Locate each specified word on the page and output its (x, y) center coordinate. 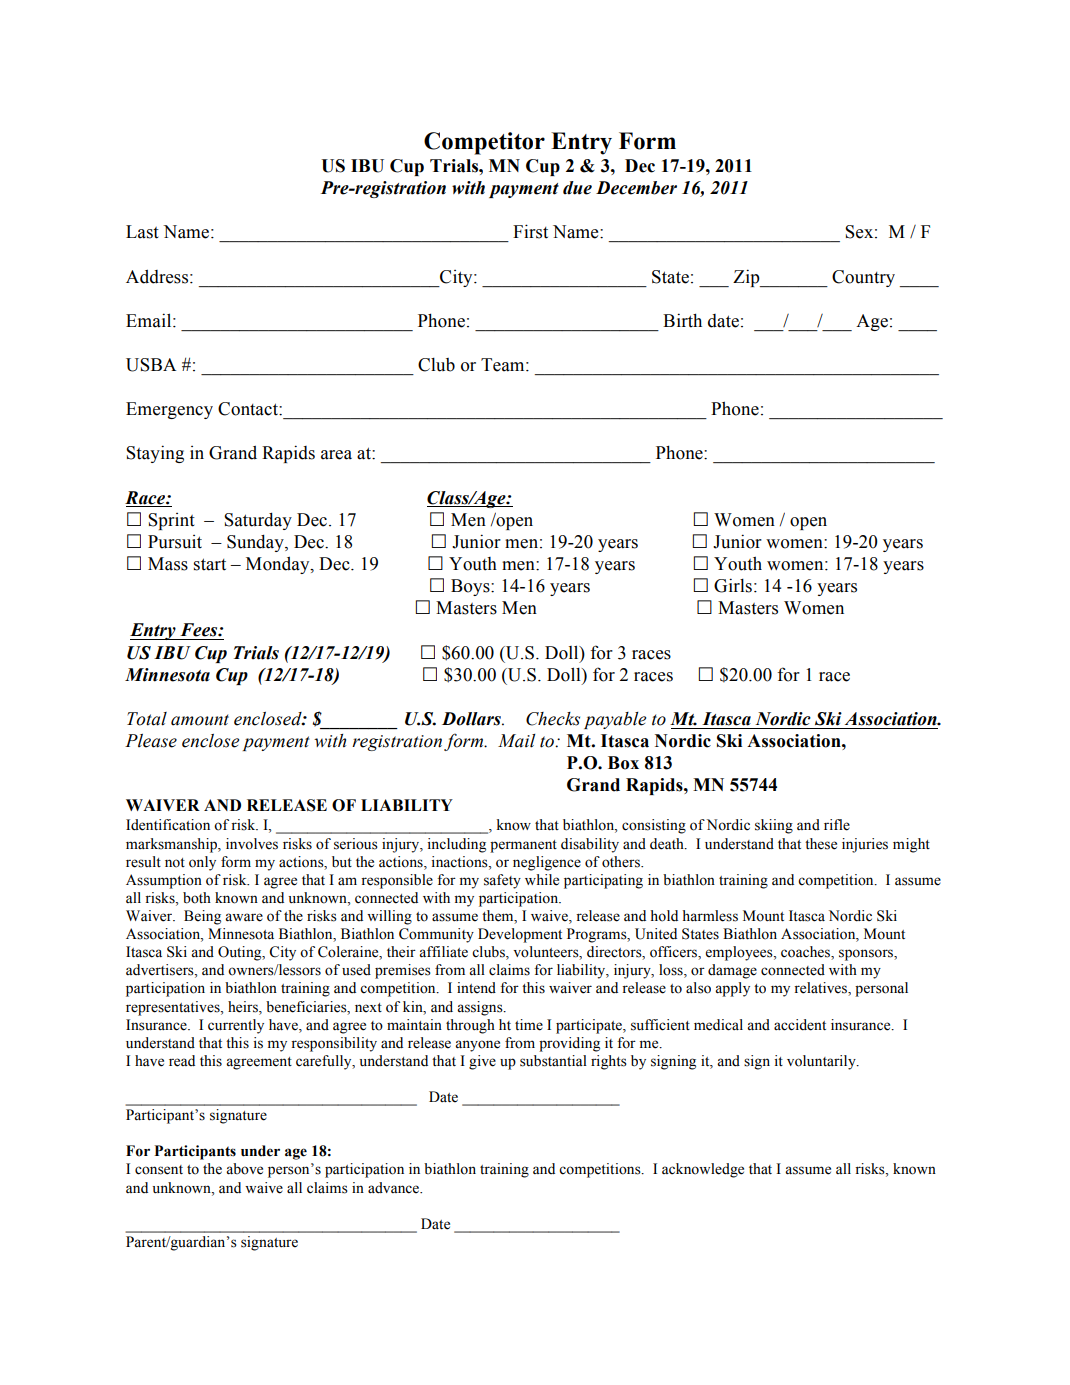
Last (142, 232)
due (577, 188)
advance (395, 1188)
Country (863, 278)
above (244, 1169)
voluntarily (822, 1062)
